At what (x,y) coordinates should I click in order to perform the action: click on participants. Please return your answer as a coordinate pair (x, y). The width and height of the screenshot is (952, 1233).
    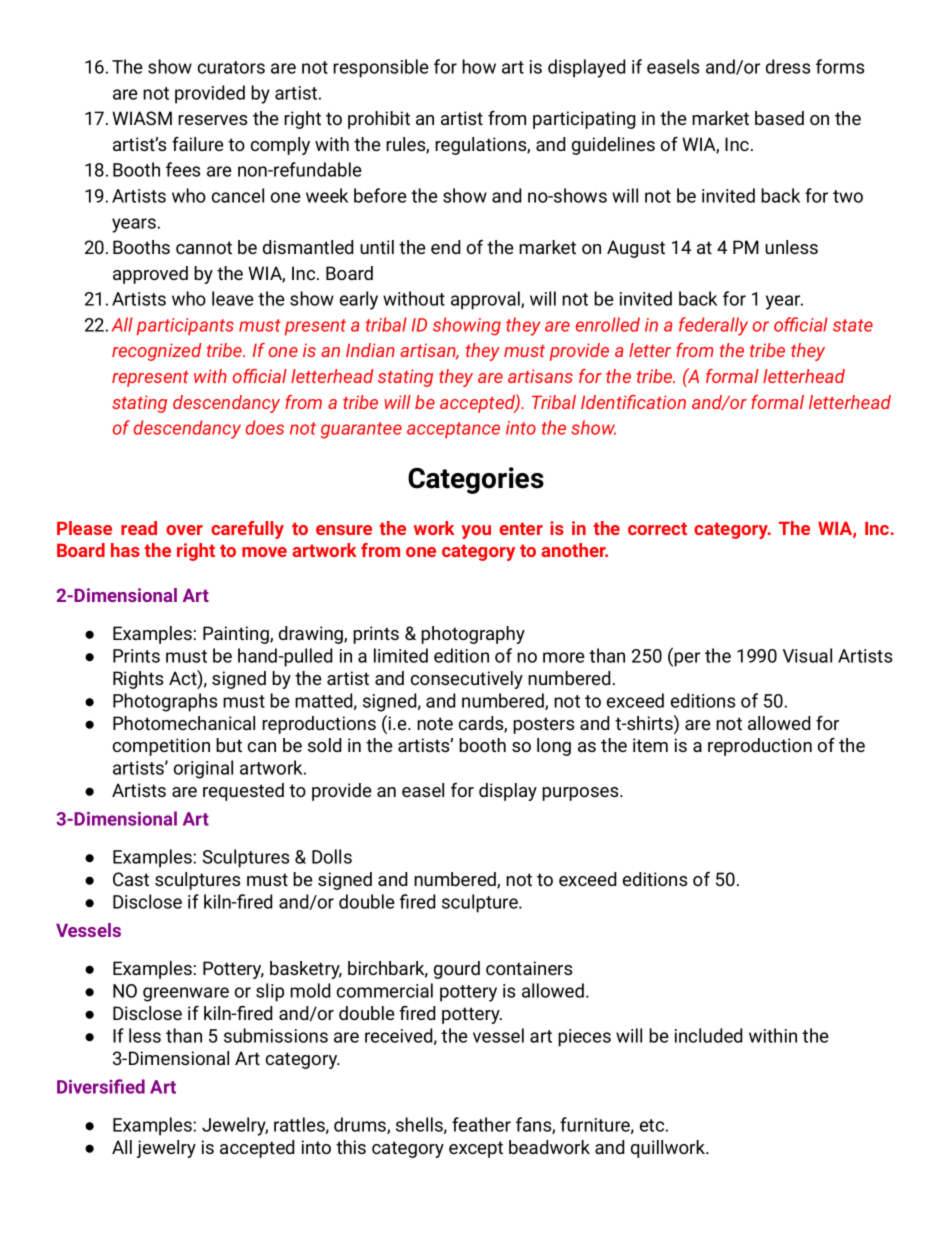
    Looking at the image, I should click on (185, 327).
